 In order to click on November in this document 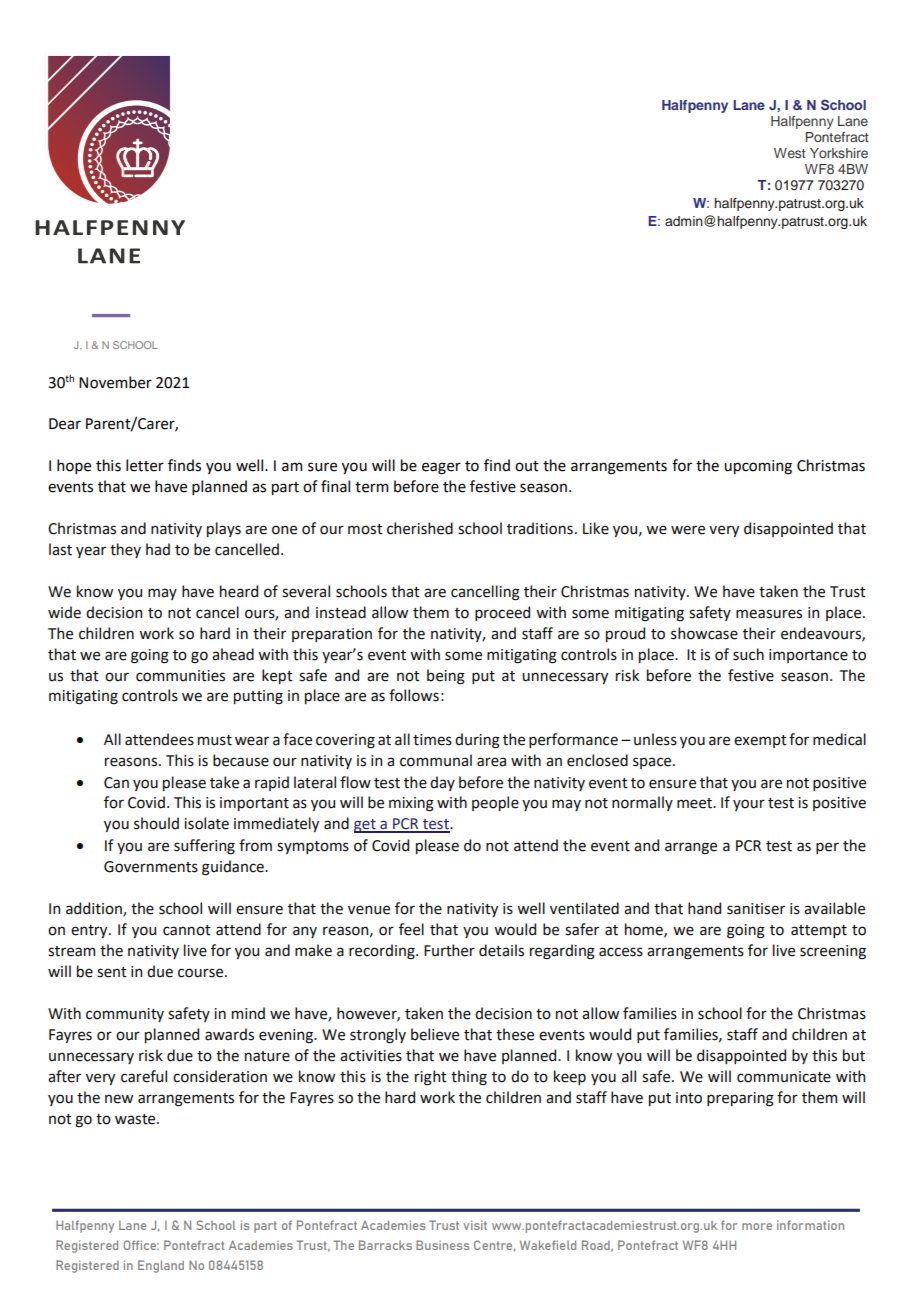, I will do `click(115, 382)`.
